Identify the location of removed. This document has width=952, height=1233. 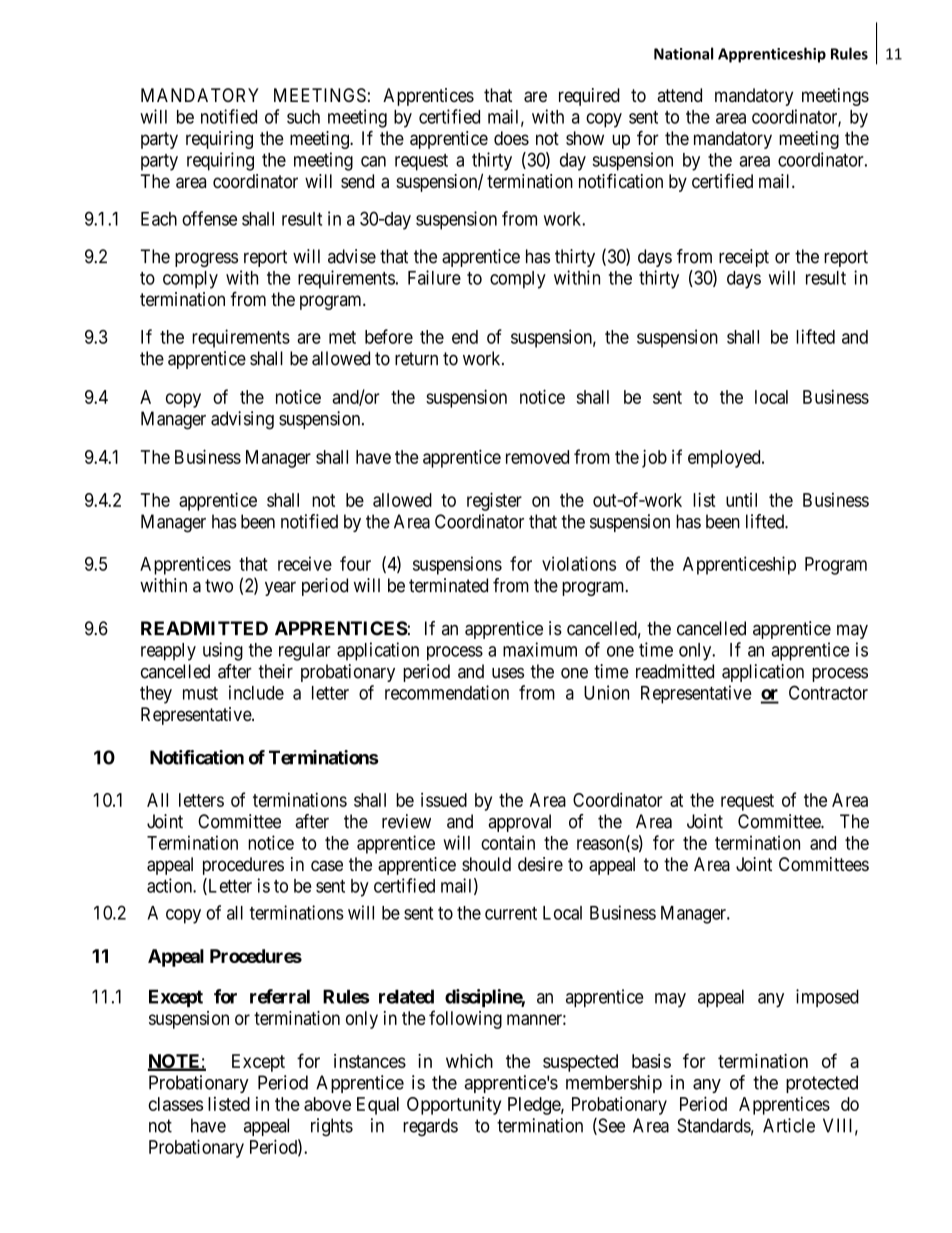
(537, 457).
